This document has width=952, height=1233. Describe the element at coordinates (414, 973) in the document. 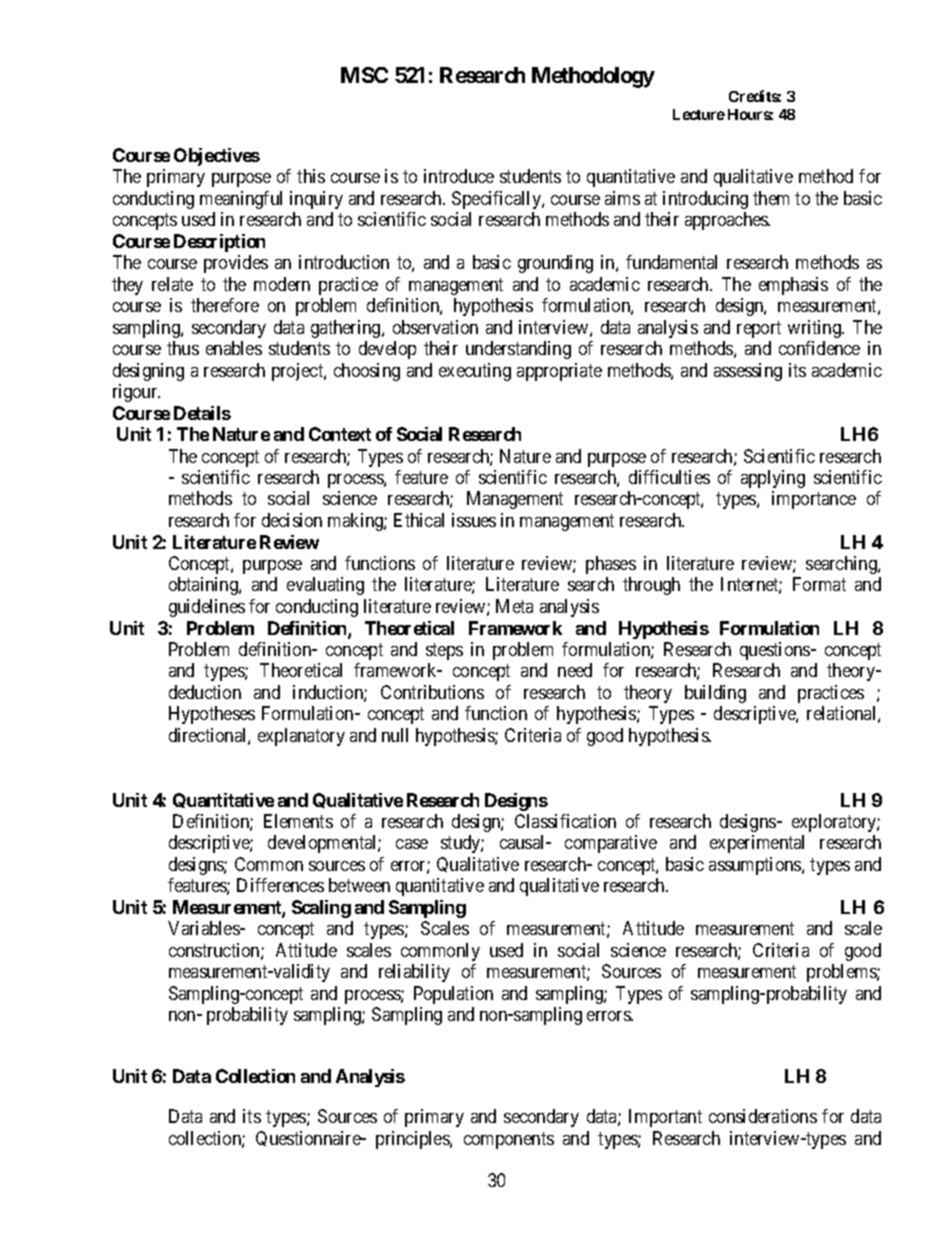

I see `reliability` at that location.
